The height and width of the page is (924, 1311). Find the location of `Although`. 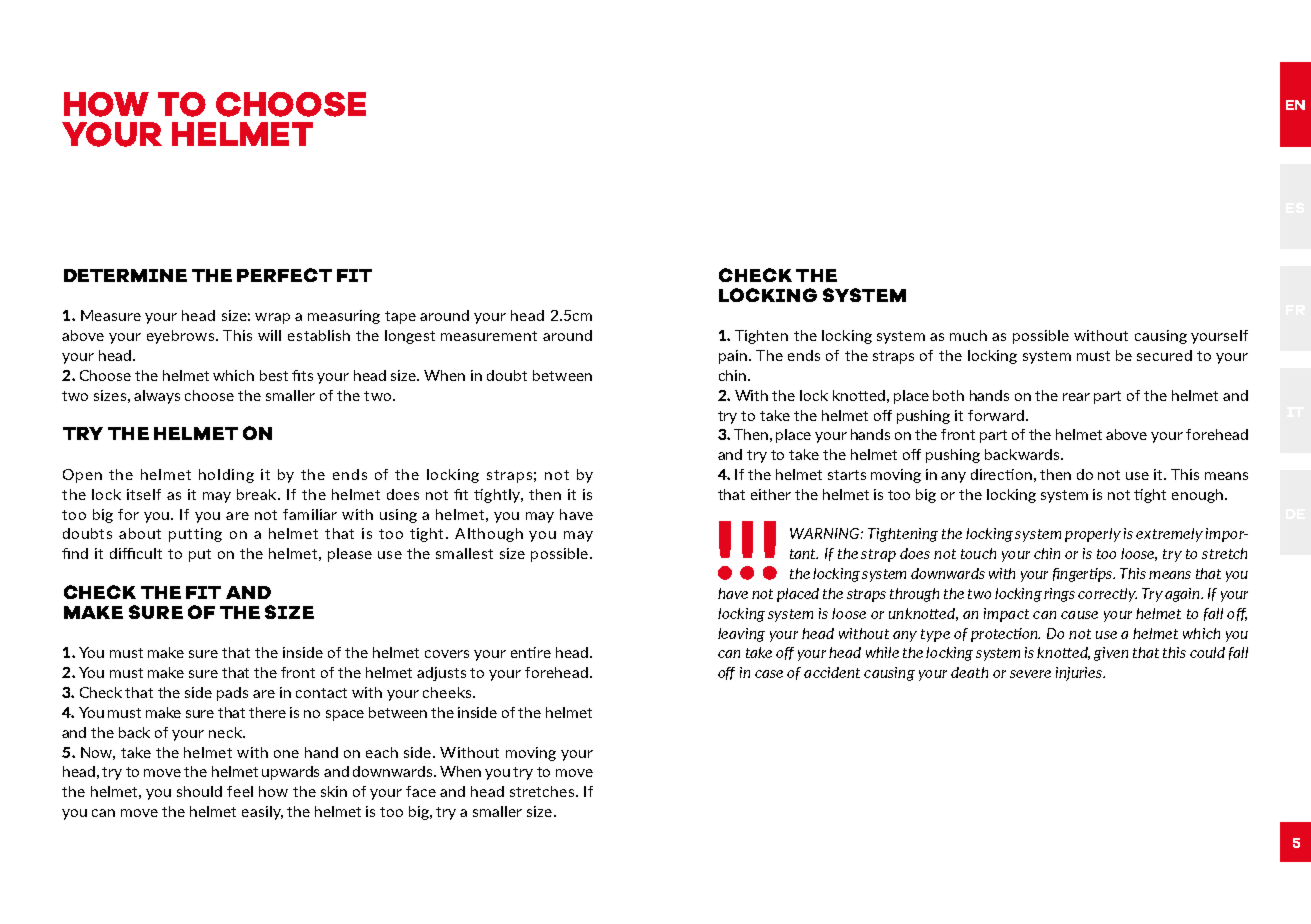

Although is located at coordinates (489, 535).
